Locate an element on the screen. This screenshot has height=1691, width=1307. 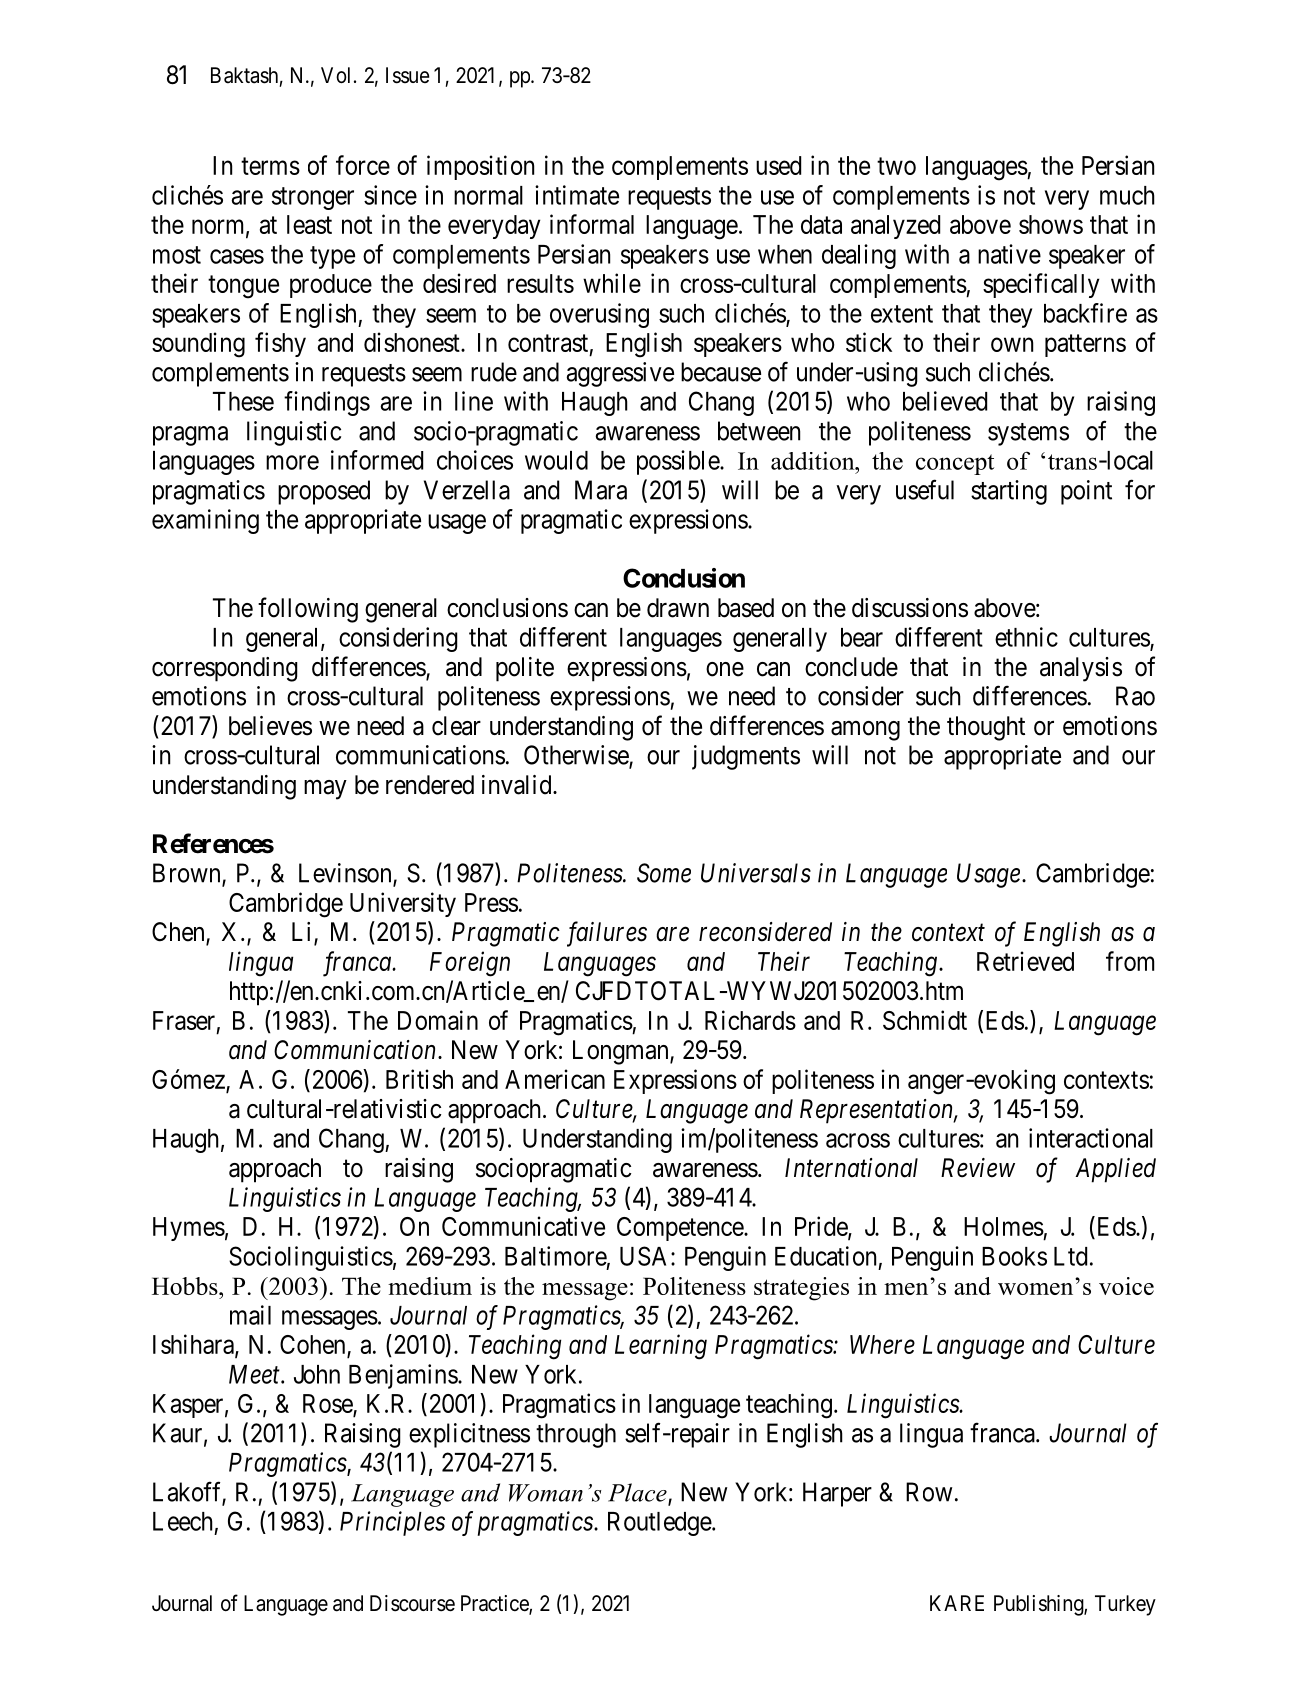
Routledge is located at coordinates (660, 1524).
